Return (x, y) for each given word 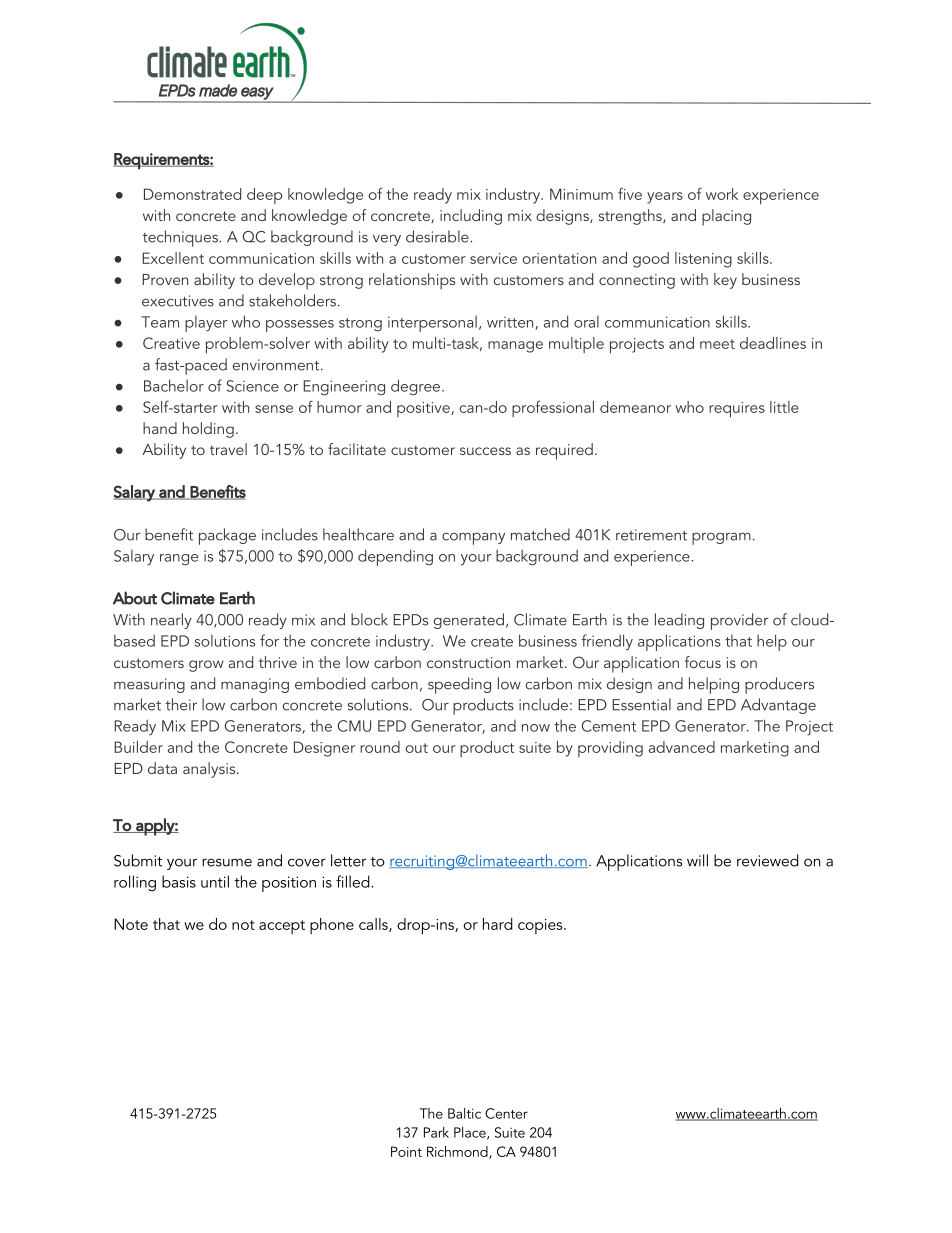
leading (679, 621)
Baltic (464, 1113)
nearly (171, 621)
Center (506, 1113)
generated (469, 621)
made (218, 90)
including (471, 217)
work (722, 194)
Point (406, 1151)
